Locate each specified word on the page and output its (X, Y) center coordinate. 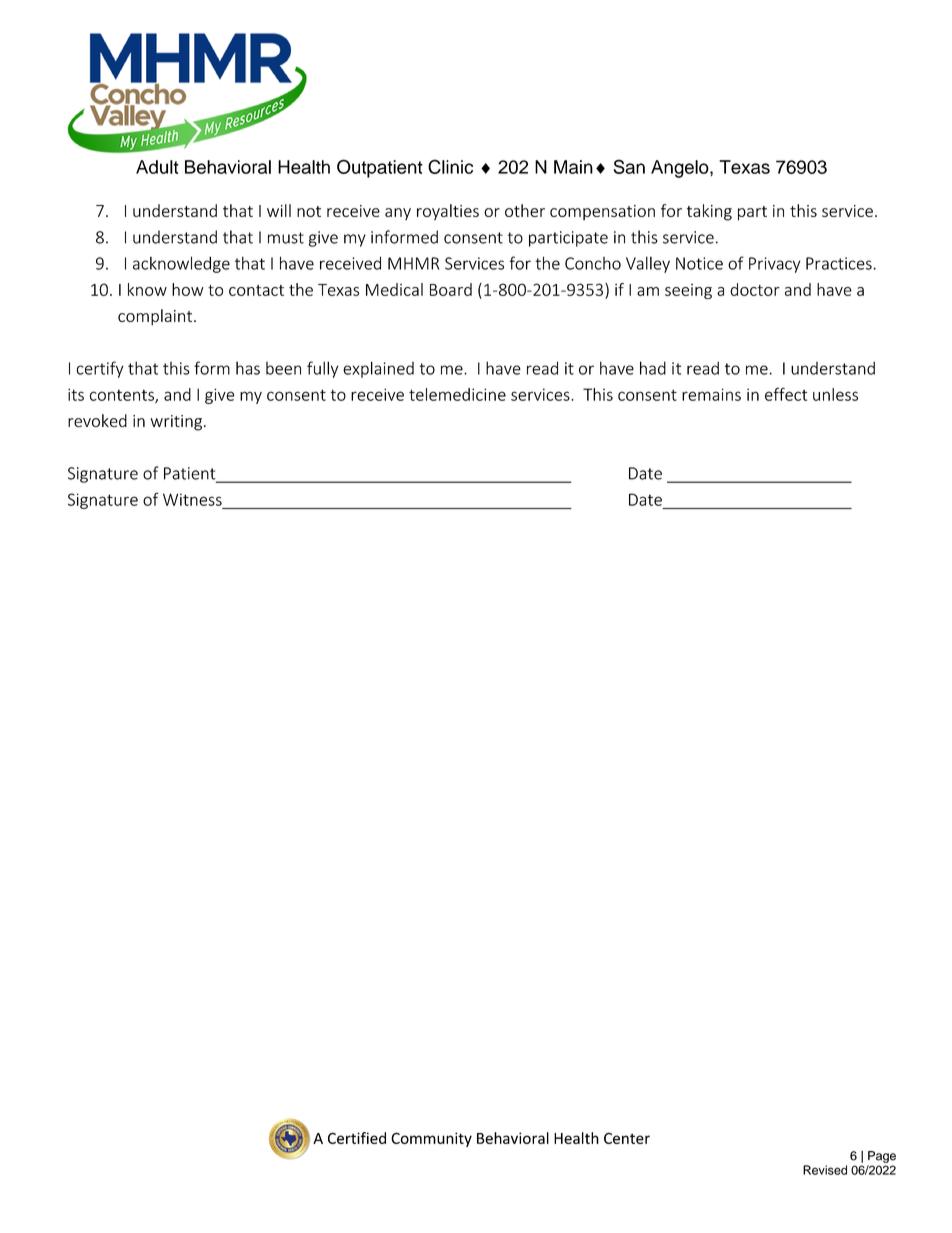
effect (786, 394)
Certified (357, 1138)
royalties (448, 212)
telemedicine (457, 394)
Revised (825, 1170)
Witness (192, 499)
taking (709, 212)
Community (431, 1139)
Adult (157, 167)
